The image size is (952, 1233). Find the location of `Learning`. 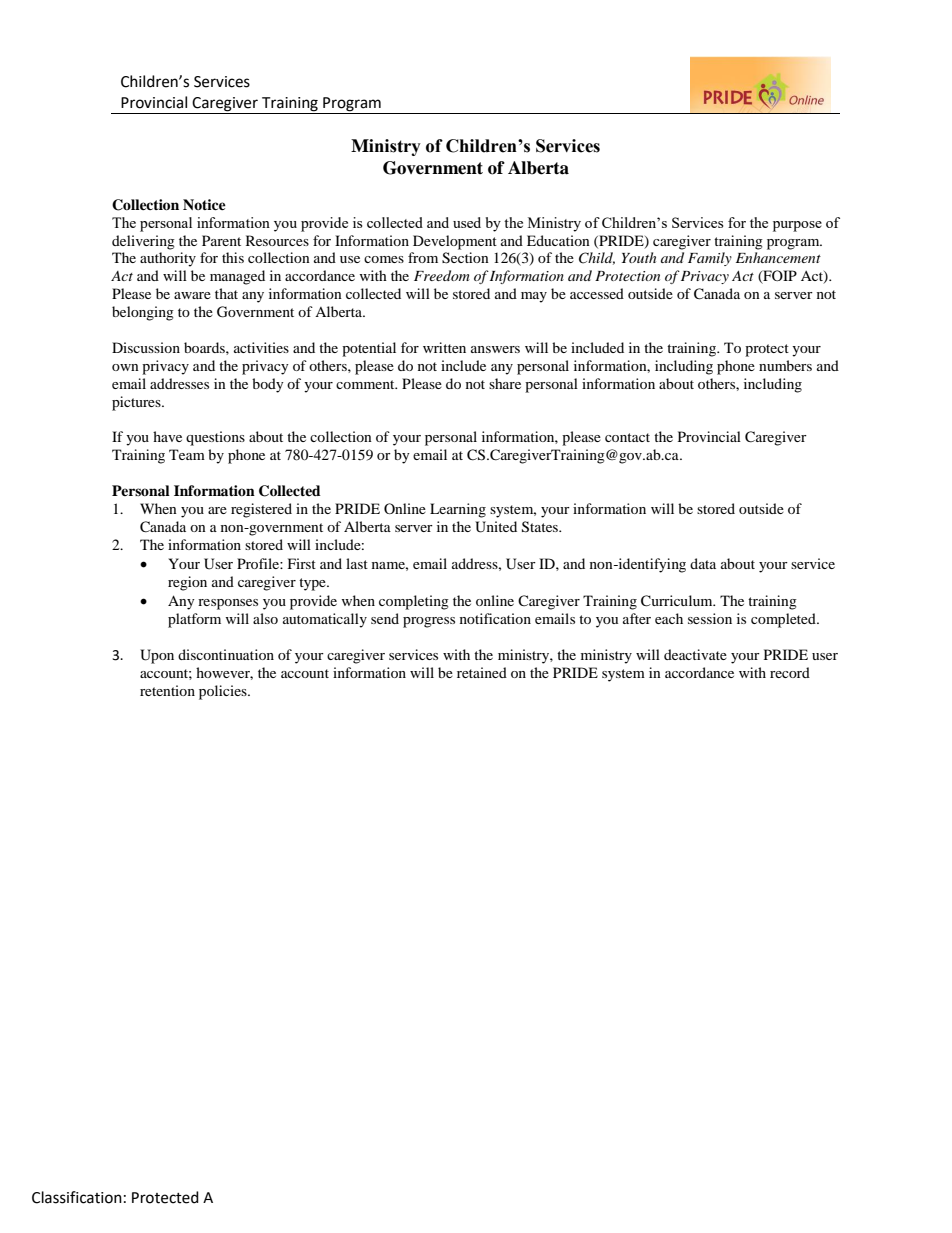

Learning is located at coordinates (458, 510).
